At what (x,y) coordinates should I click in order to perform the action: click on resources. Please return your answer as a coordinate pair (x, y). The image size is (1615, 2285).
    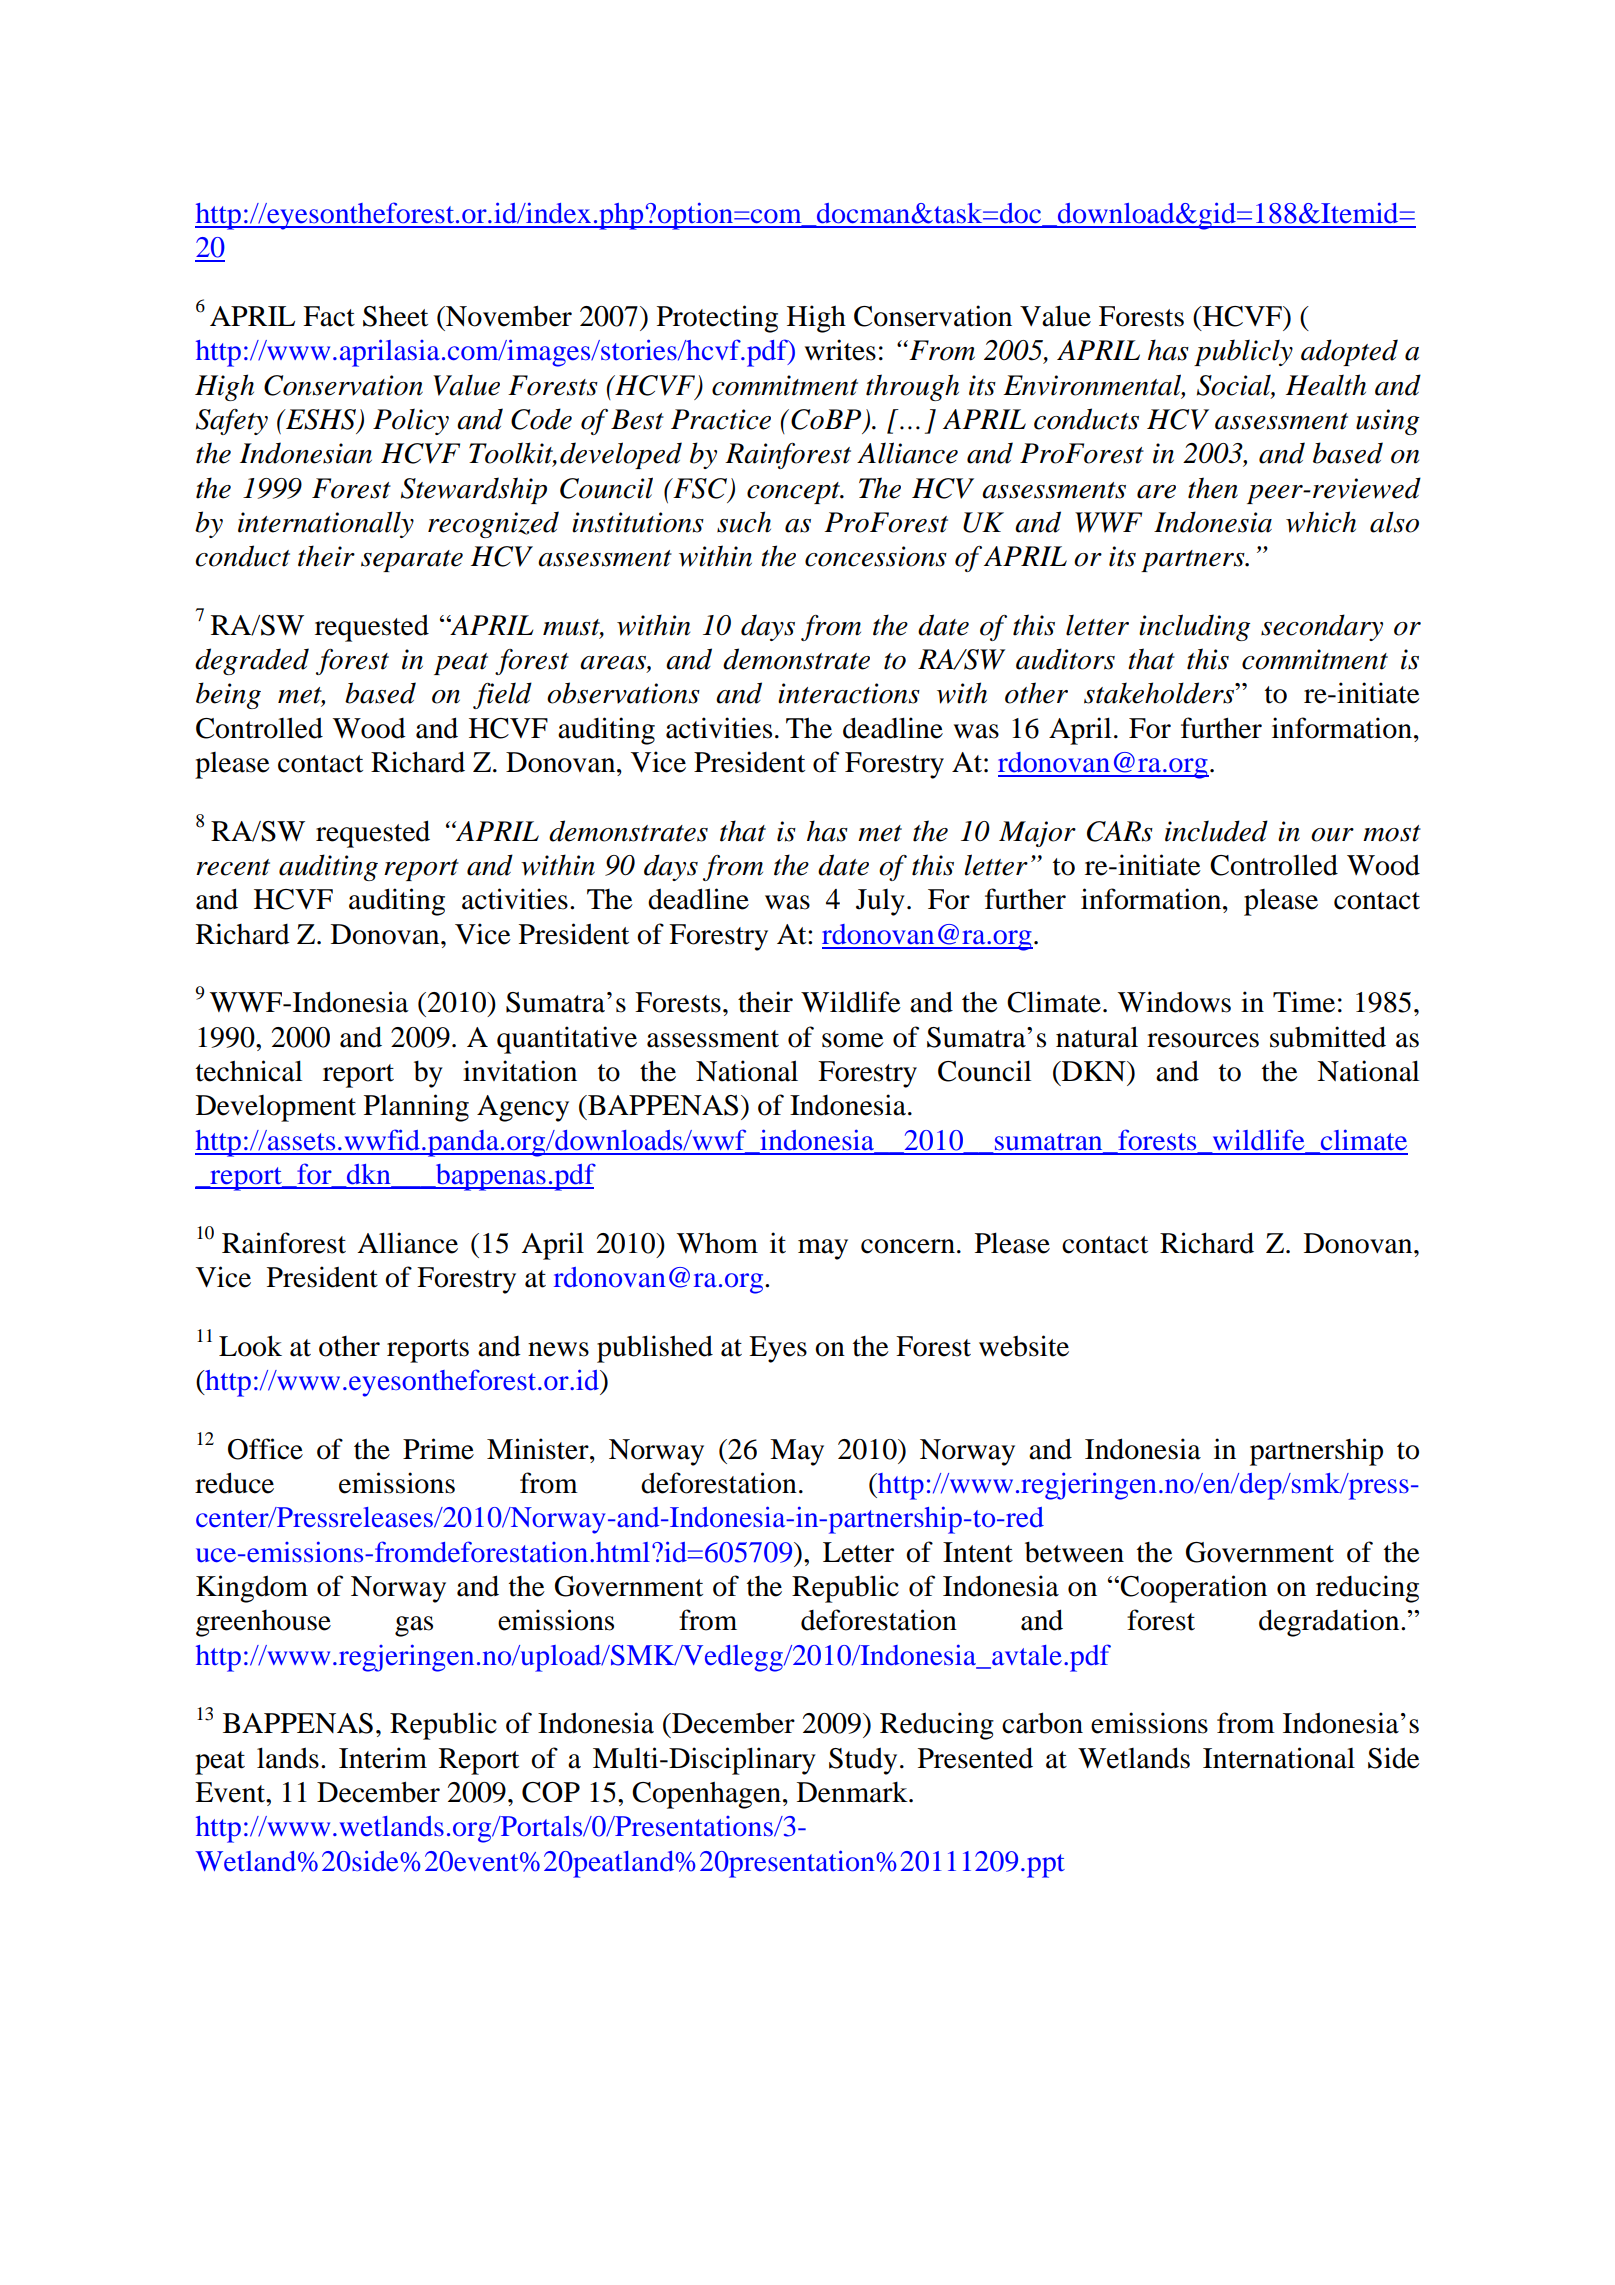
    Looking at the image, I should click on (1203, 1040).
